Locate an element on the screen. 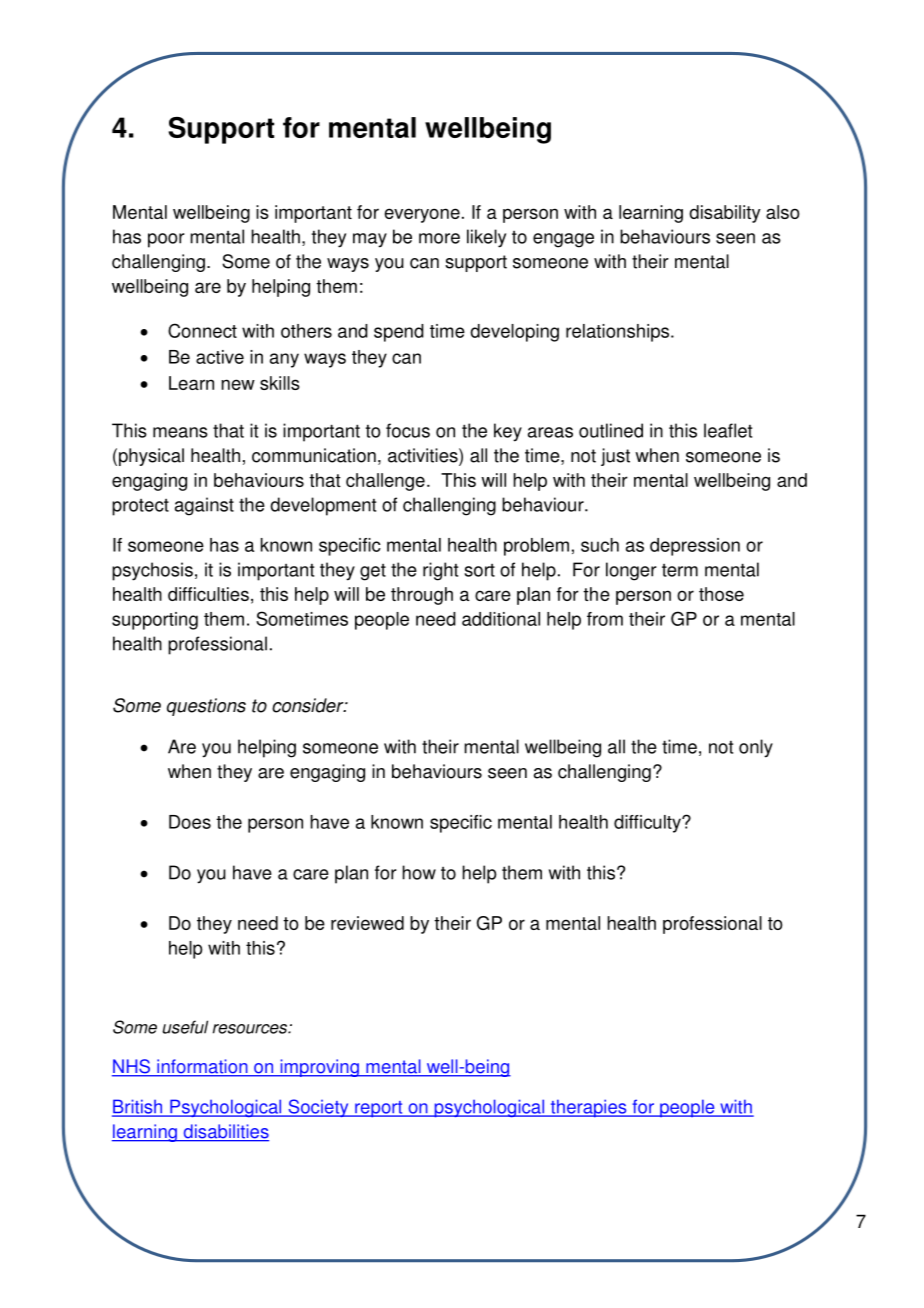  poor is located at coordinates (166, 240).
